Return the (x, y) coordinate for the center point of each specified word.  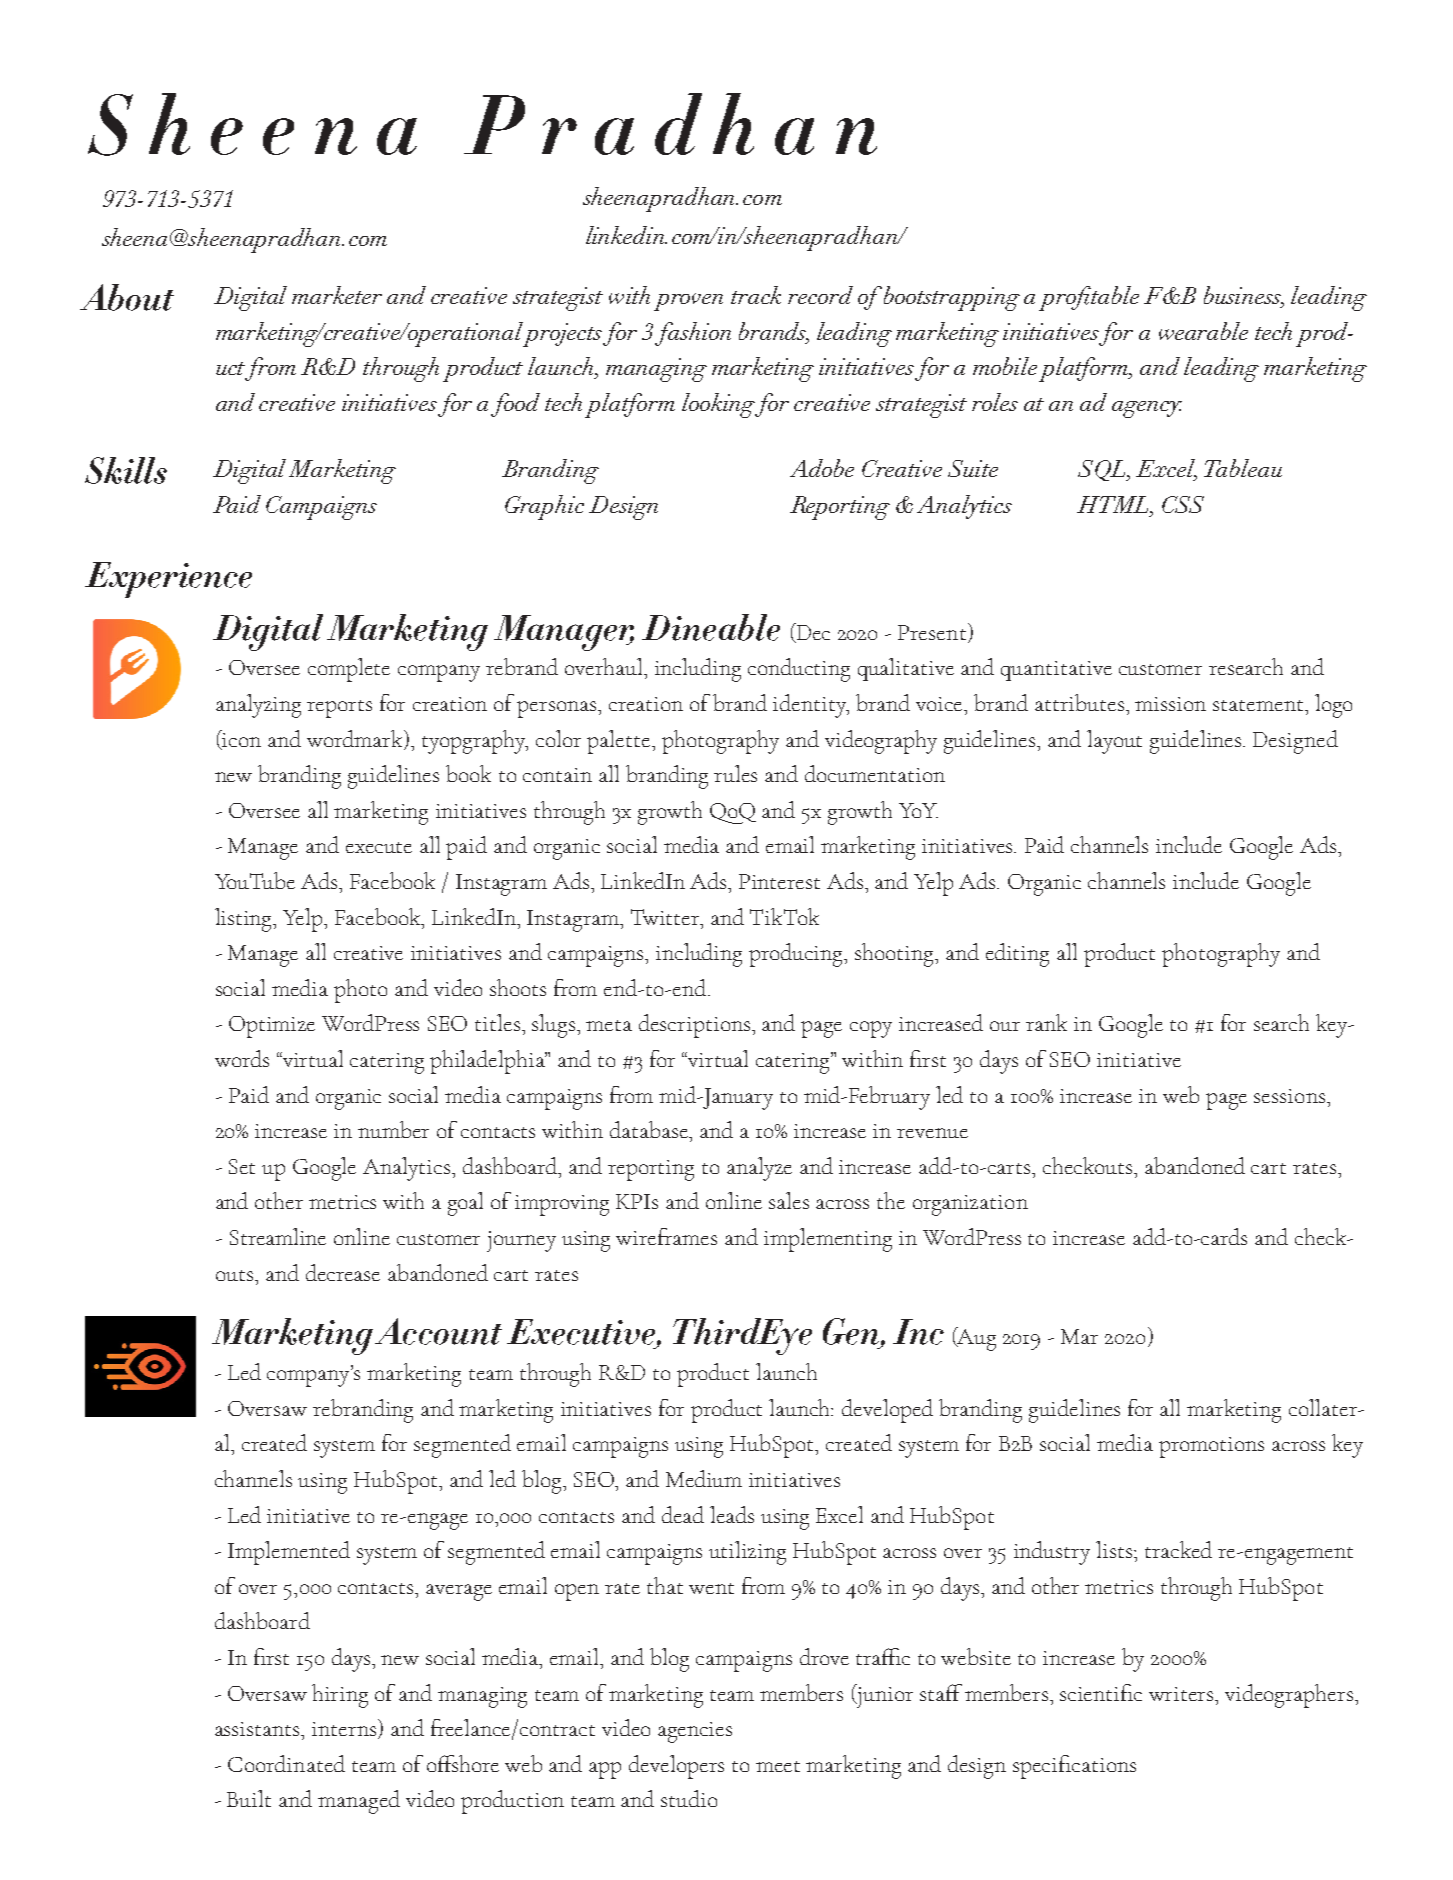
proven (688, 302)
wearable (1203, 331)
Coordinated (286, 1763)
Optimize (272, 1027)
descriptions (696, 1026)
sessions (1289, 1096)
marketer (337, 295)
